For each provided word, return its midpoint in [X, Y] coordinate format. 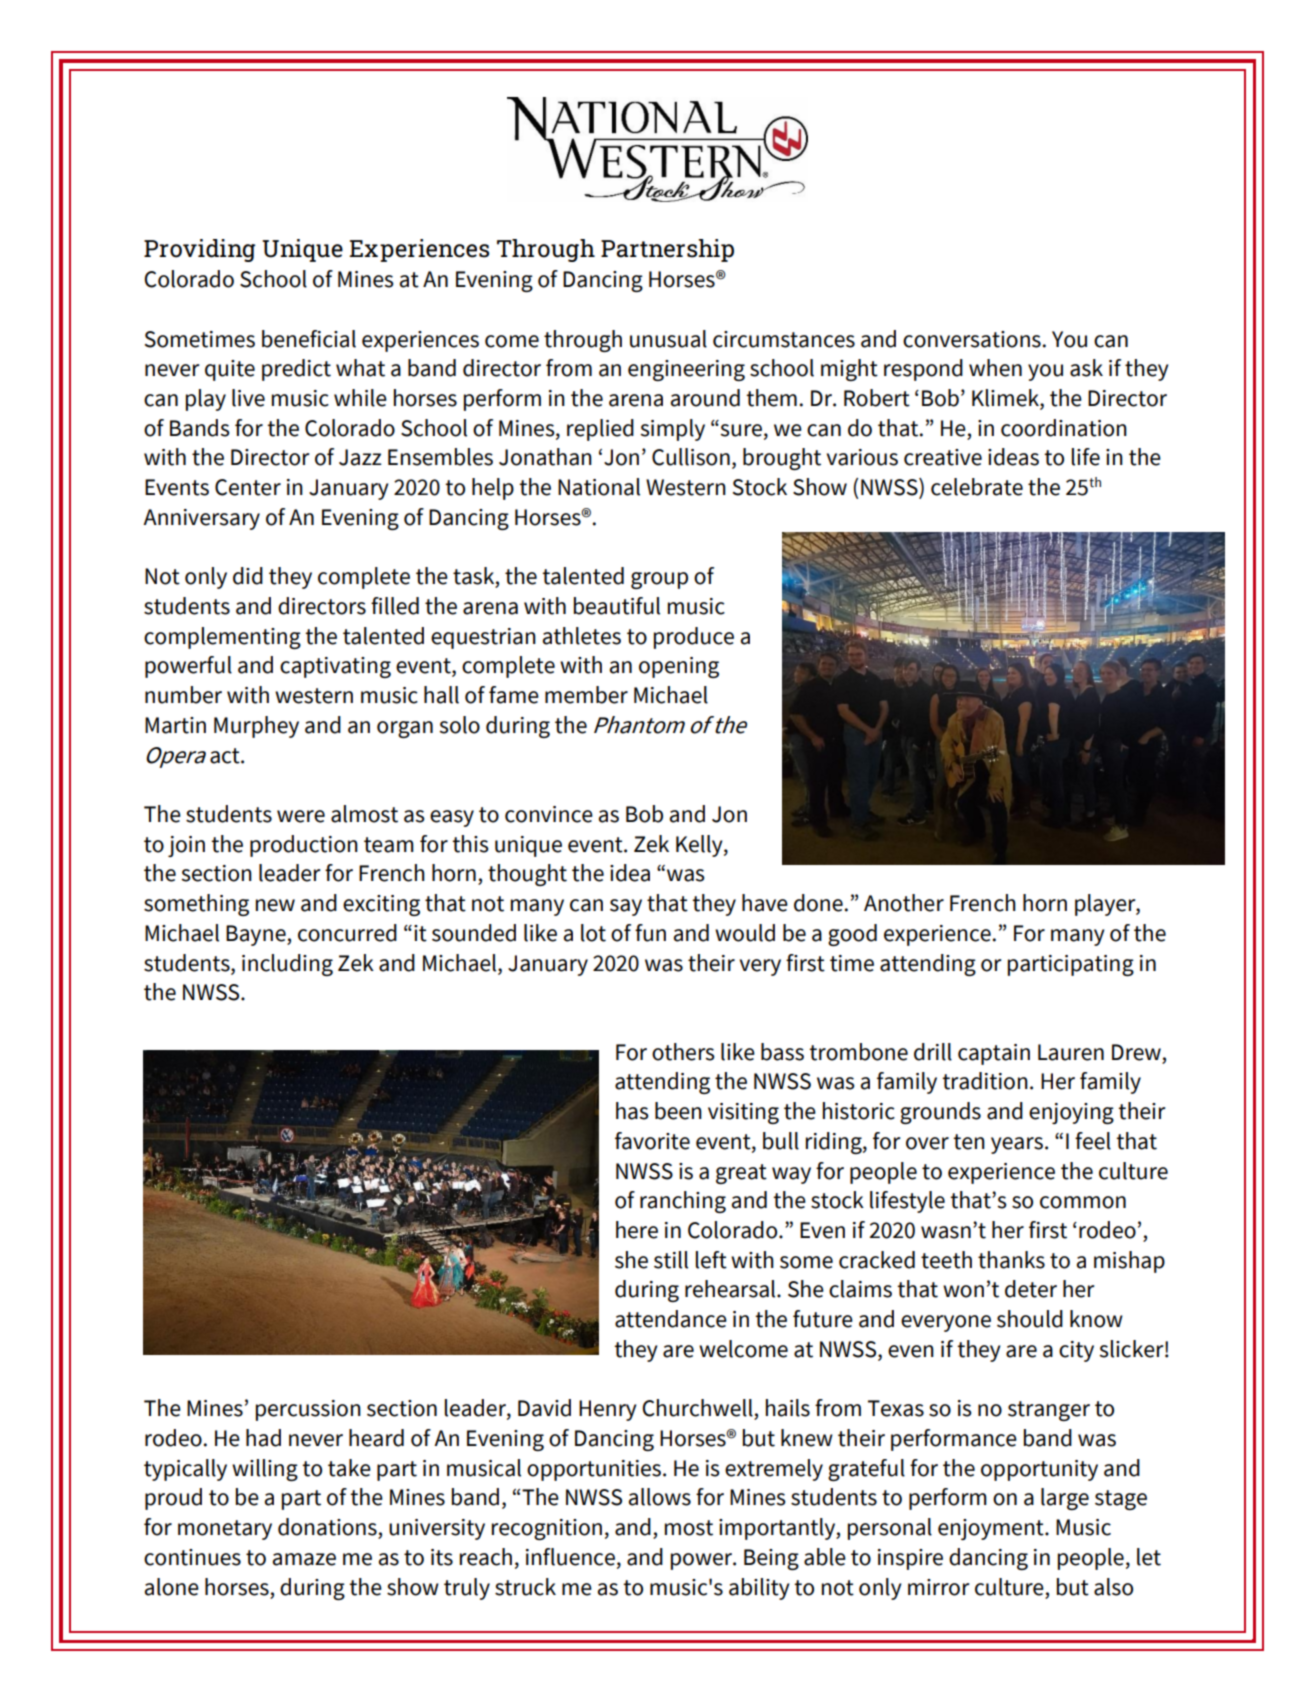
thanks [1011, 1260]
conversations [972, 339]
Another [904, 903]
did [248, 576]
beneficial [309, 339]
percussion [308, 1410]
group [659, 580]
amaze [304, 1559]
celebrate [977, 487]
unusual [668, 339]
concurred [347, 933]
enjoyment [992, 1529]
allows [660, 1497]
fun [650, 933]
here [637, 1230]
